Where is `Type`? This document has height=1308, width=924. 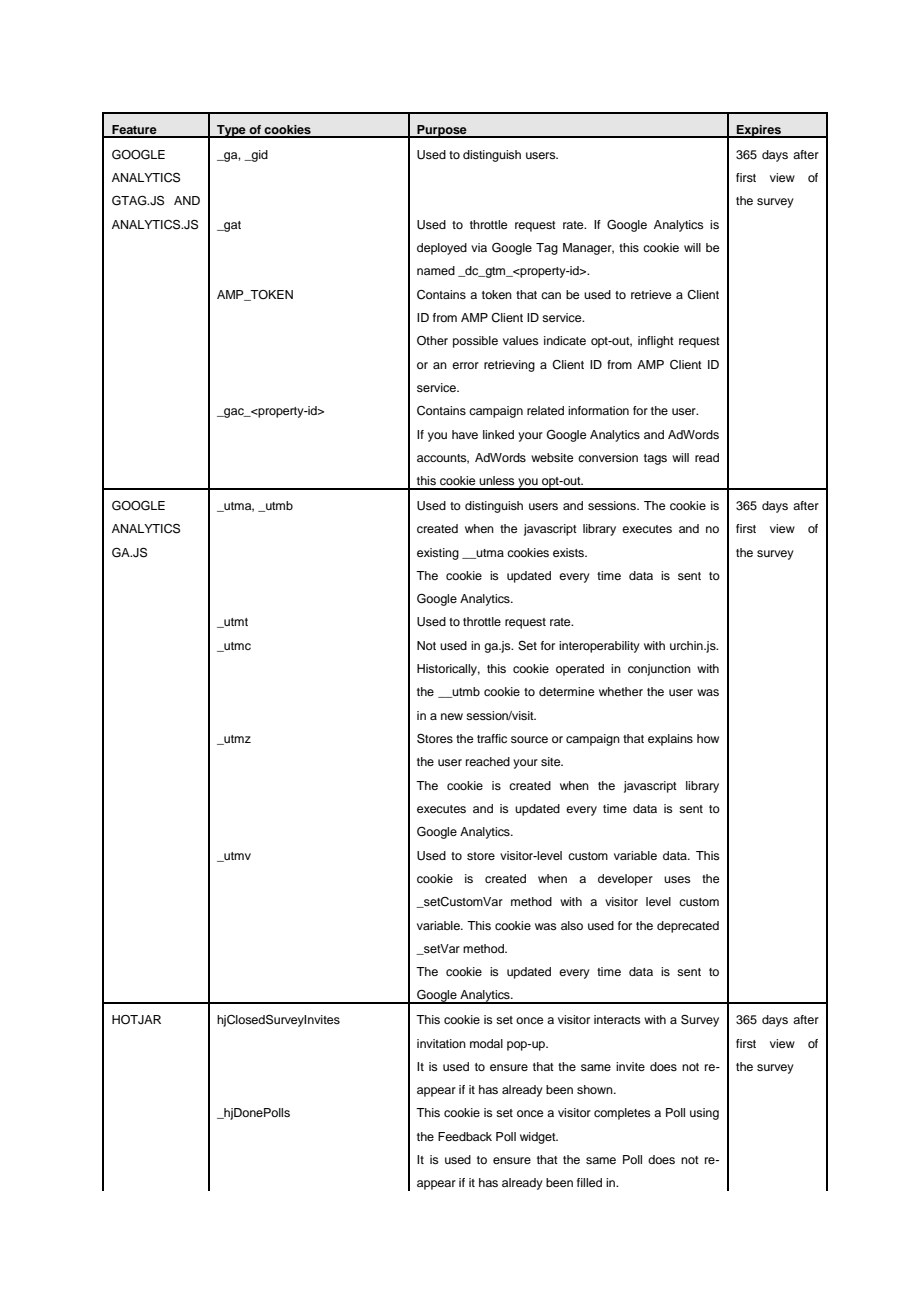 Type is located at coordinates (231, 131).
